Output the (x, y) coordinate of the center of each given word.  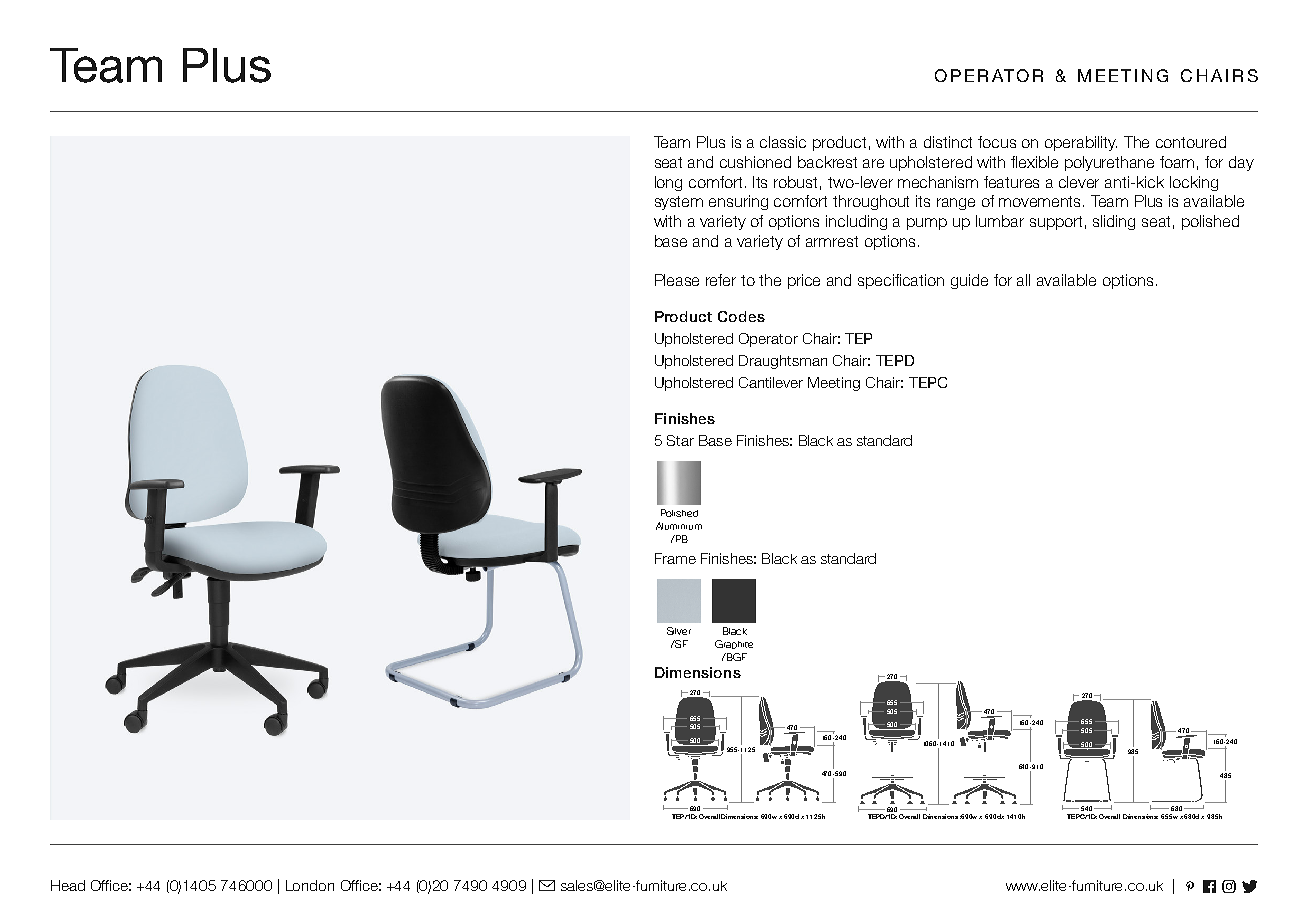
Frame (675, 558)
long (668, 183)
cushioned (755, 162)
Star (680, 440)
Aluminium (679, 526)
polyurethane (1109, 163)
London (310, 885)
